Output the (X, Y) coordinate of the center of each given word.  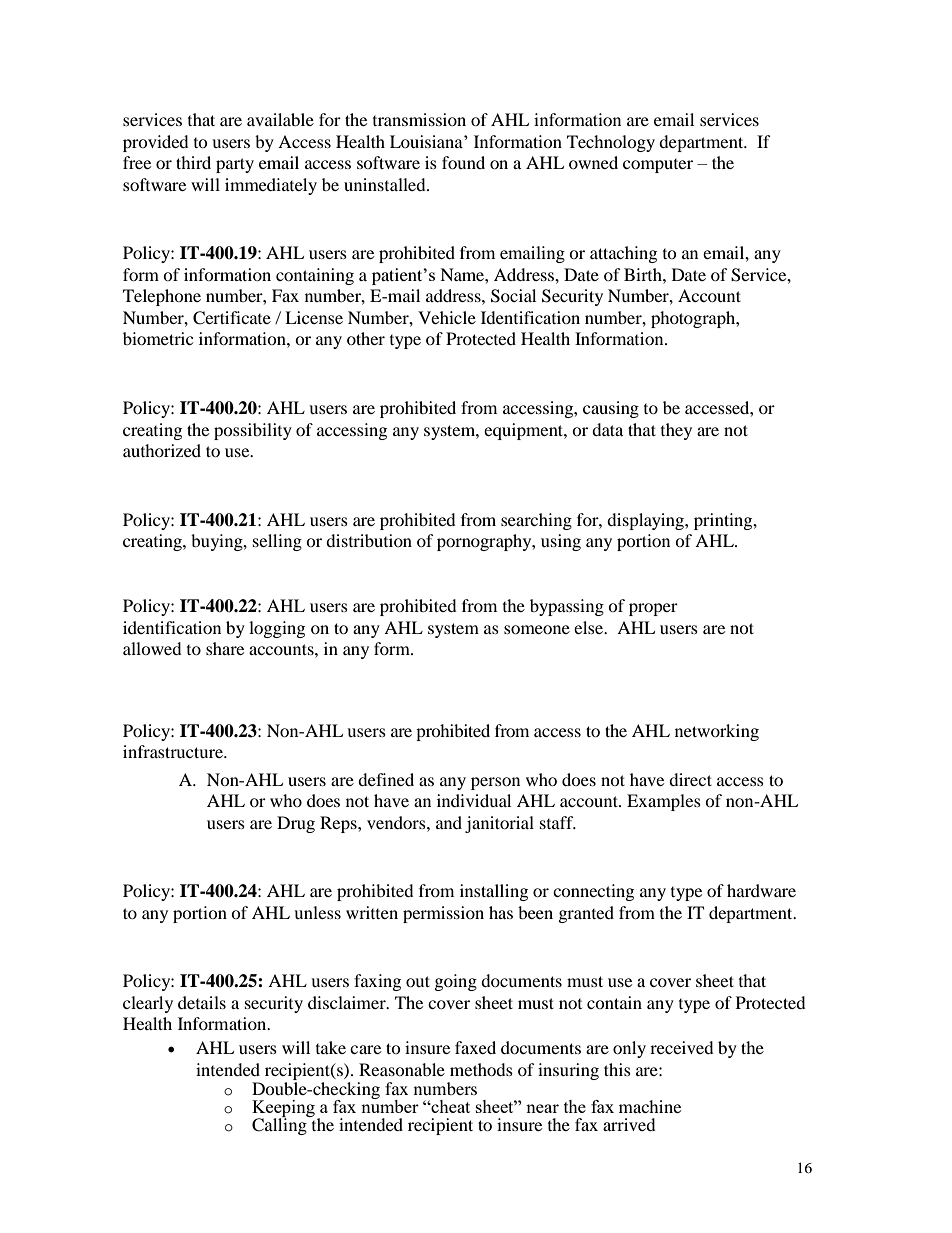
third (193, 162)
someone (537, 629)
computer (658, 166)
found (463, 162)
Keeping (283, 1109)
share (225, 648)
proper (653, 609)
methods (481, 1069)
